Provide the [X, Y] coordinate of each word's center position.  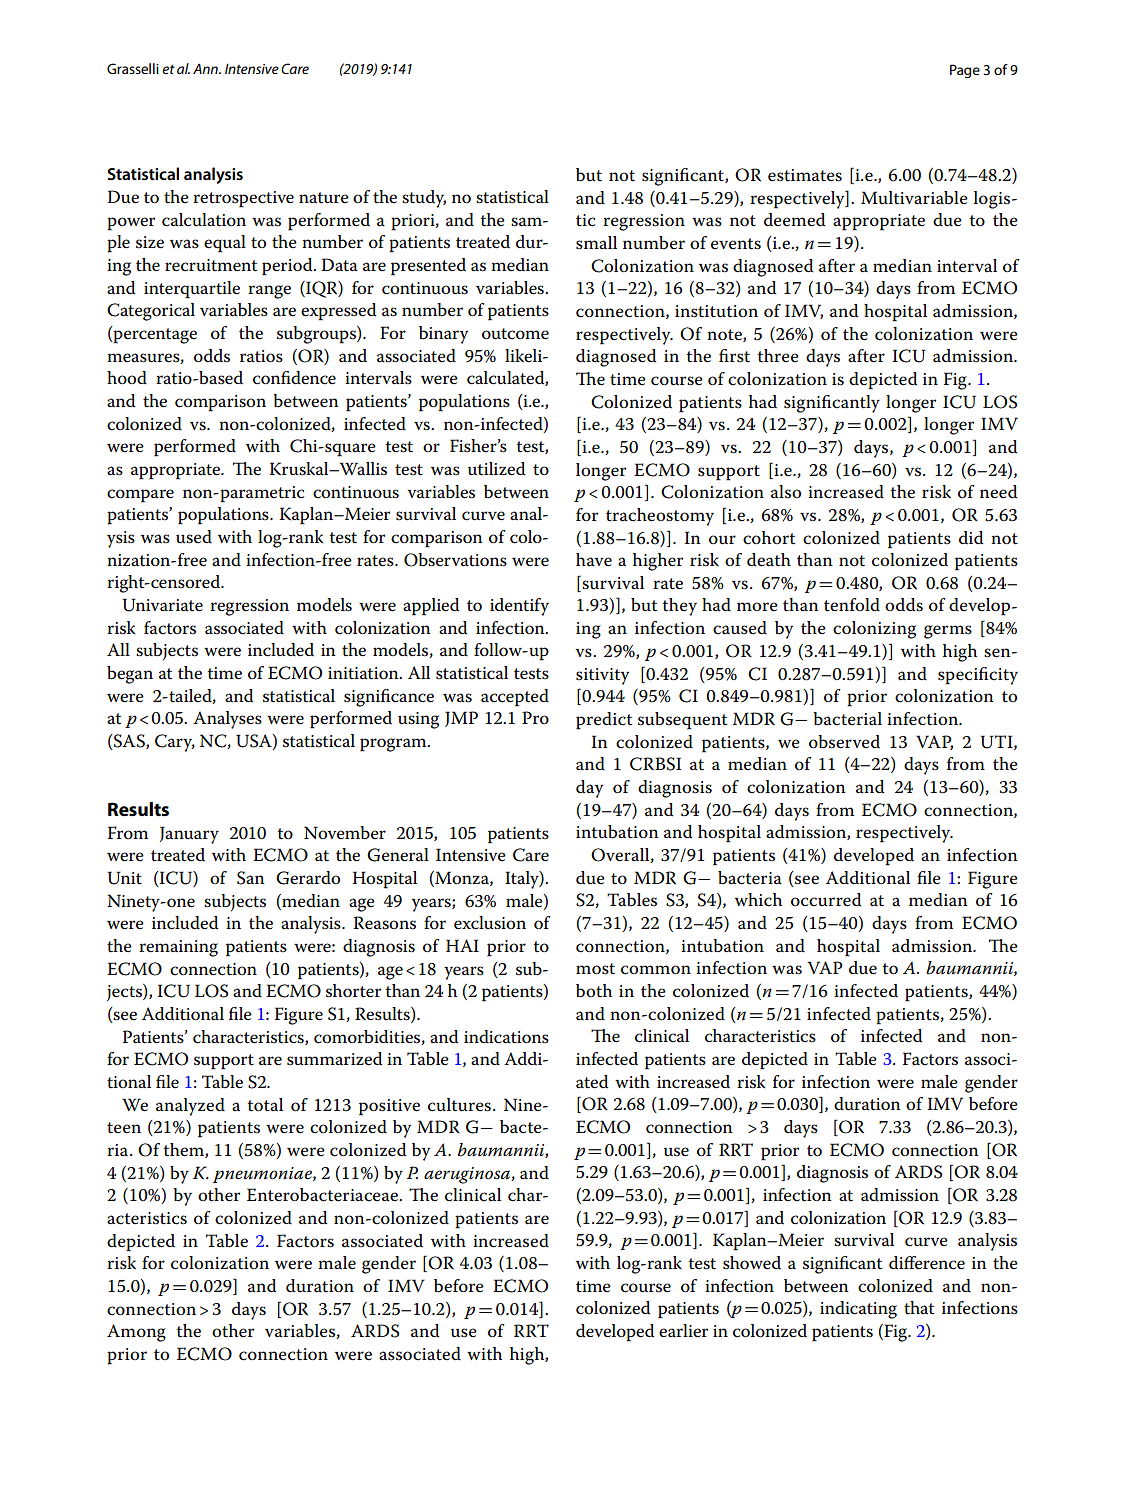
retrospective [243, 199]
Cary [175, 743]
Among [136, 1333]
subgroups [317, 335]
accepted [515, 698]
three [778, 356]
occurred [826, 900]
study [424, 199]
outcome [515, 334]
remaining [178, 948]
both [594, 991]
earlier [683, 1331]
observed [844, 742]
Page [965, 71]
